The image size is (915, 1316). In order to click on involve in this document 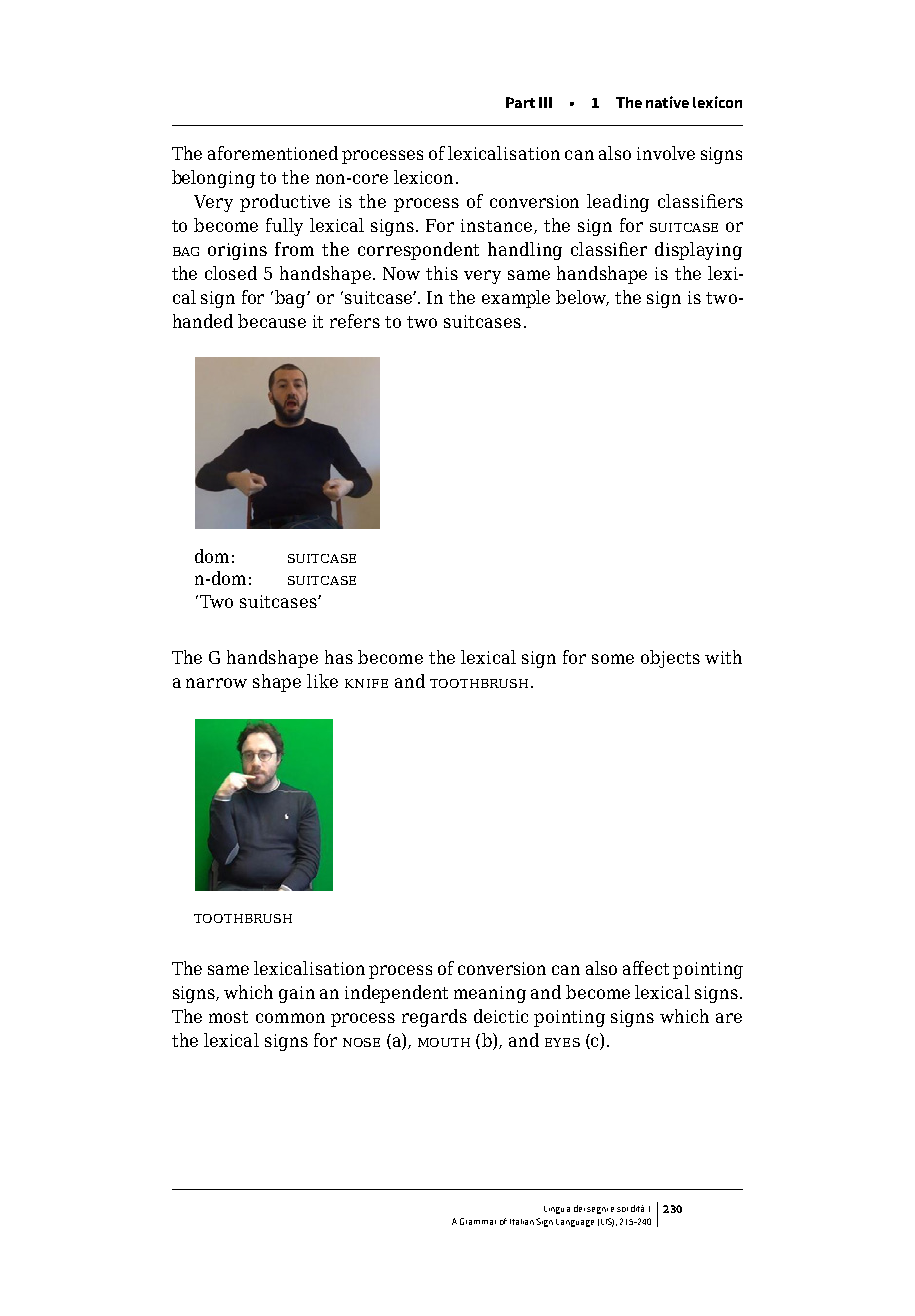, I will do `click(666, 153)`.
